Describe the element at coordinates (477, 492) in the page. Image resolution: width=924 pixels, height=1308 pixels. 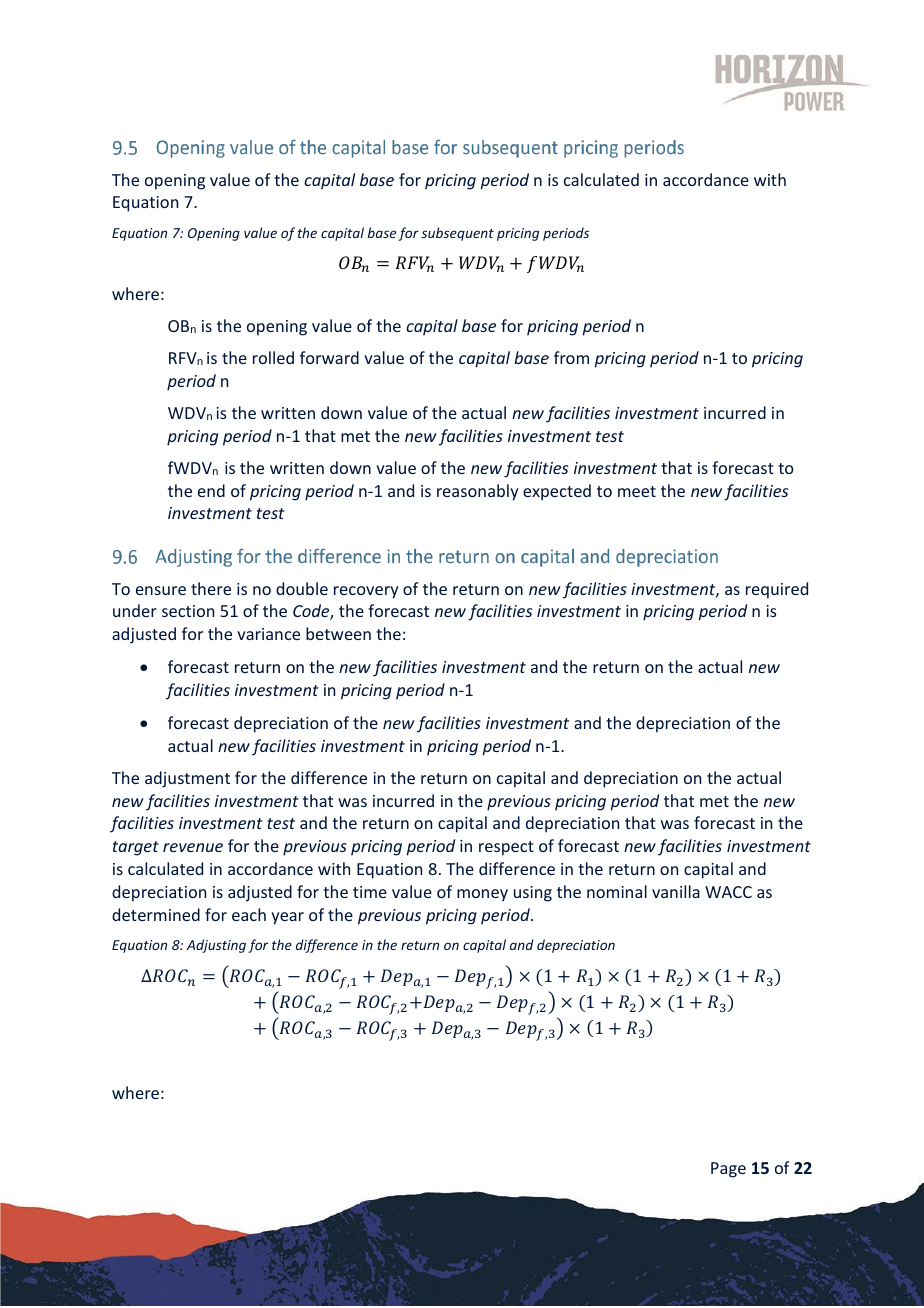
I see `reasonably` at that location.
